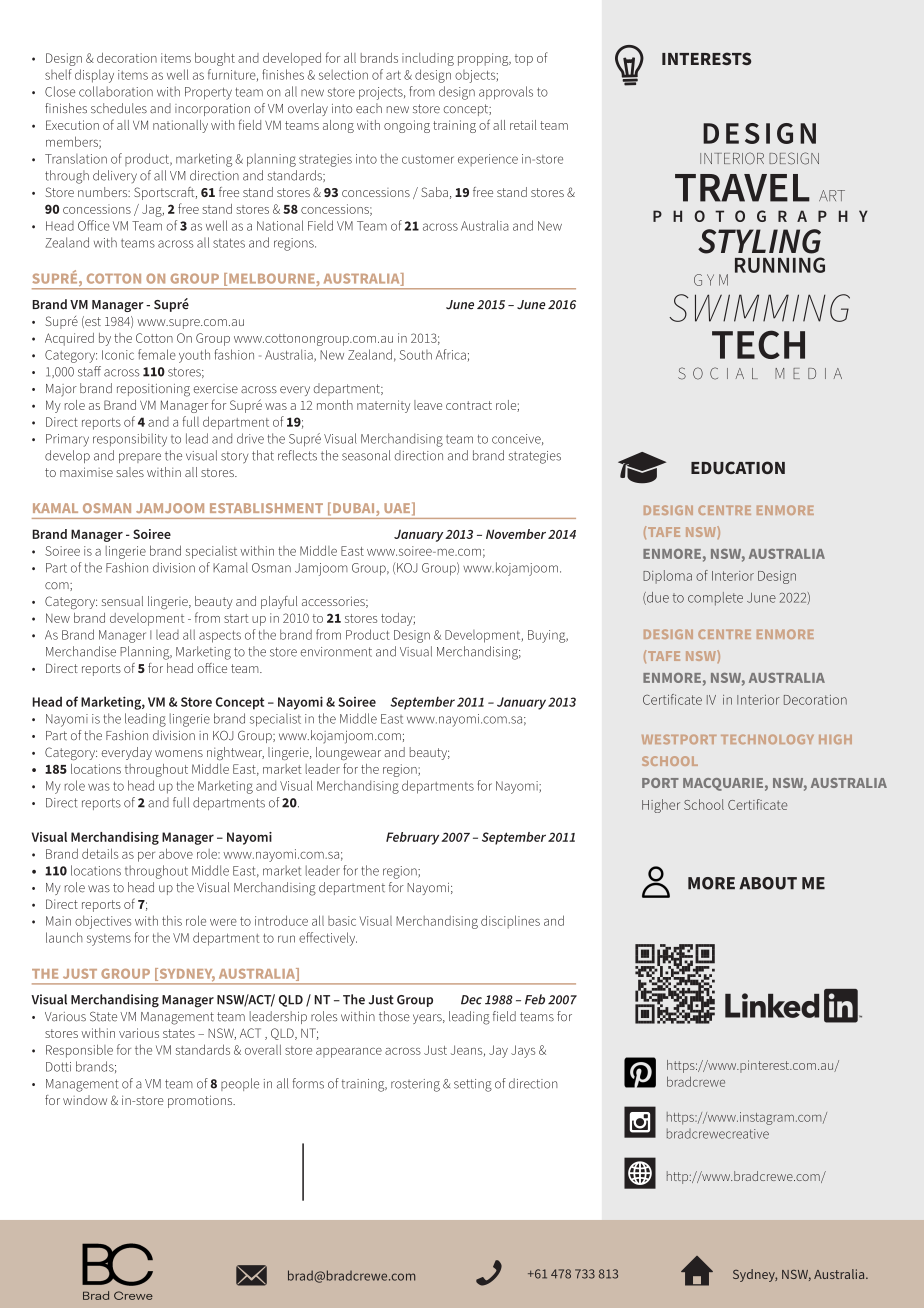  I want to click on collaboration, so click(116, 91).
